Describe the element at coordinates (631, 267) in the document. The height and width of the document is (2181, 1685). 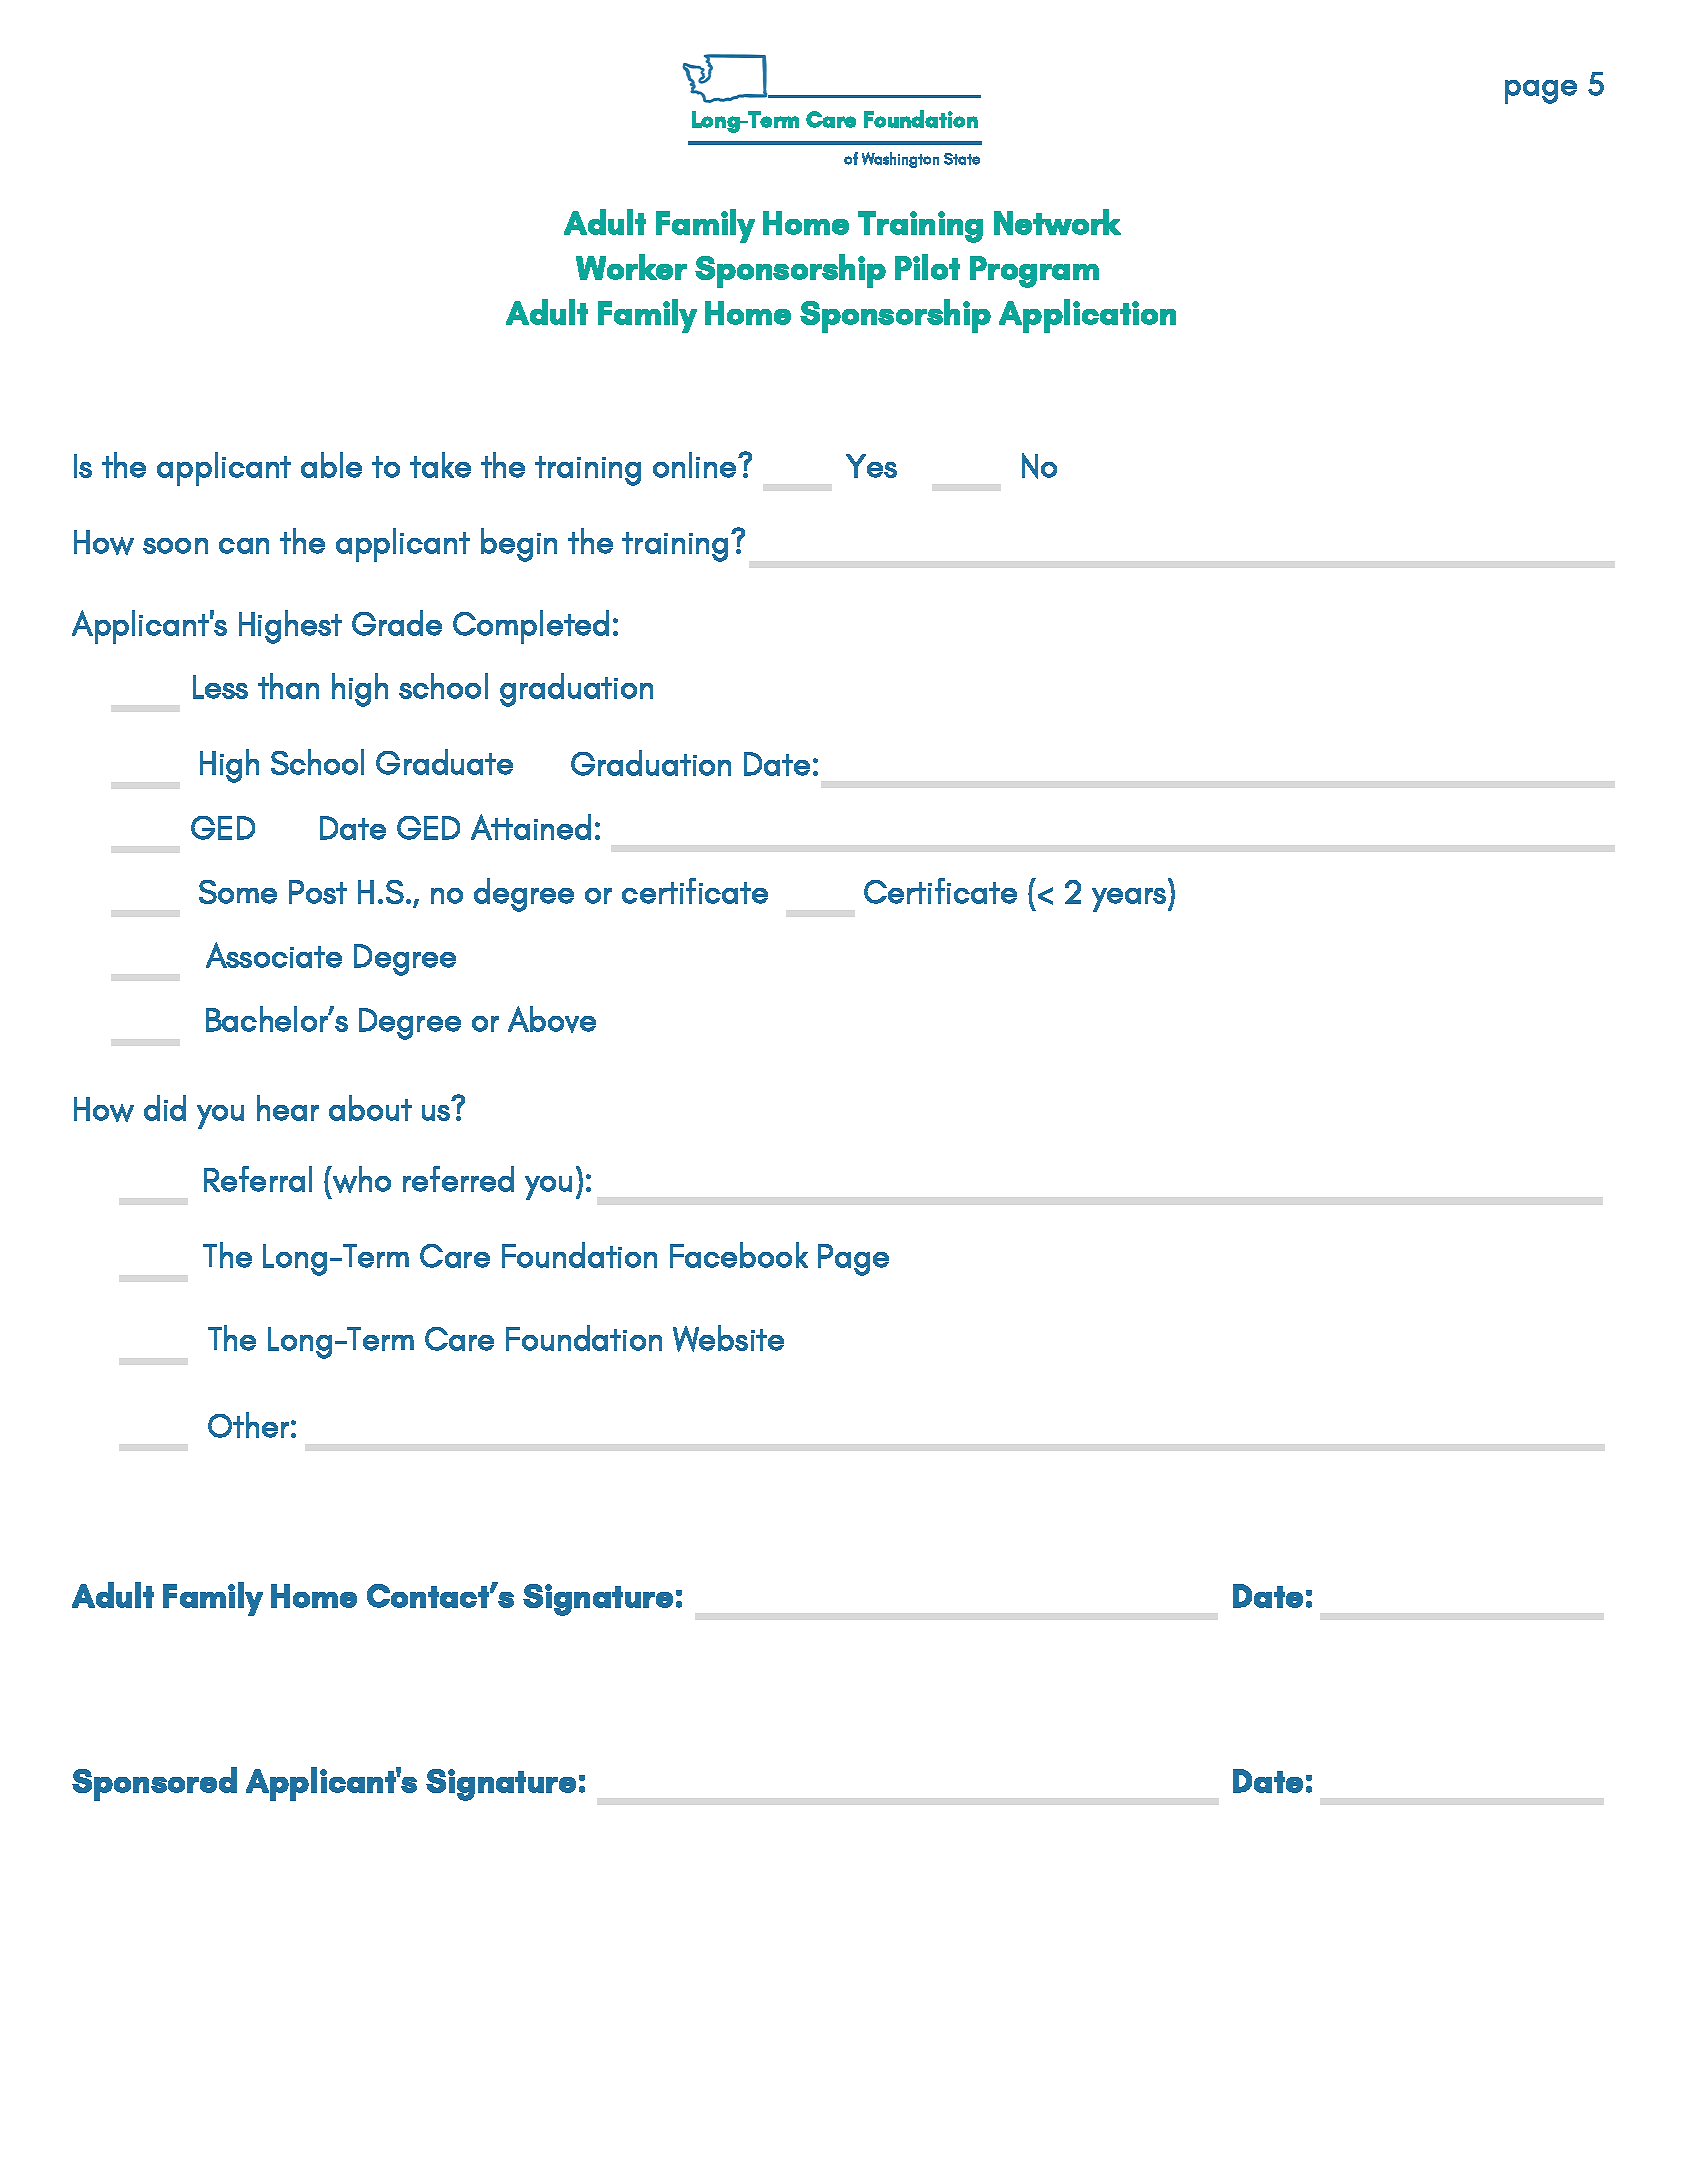
I see `Worker` at that location.
